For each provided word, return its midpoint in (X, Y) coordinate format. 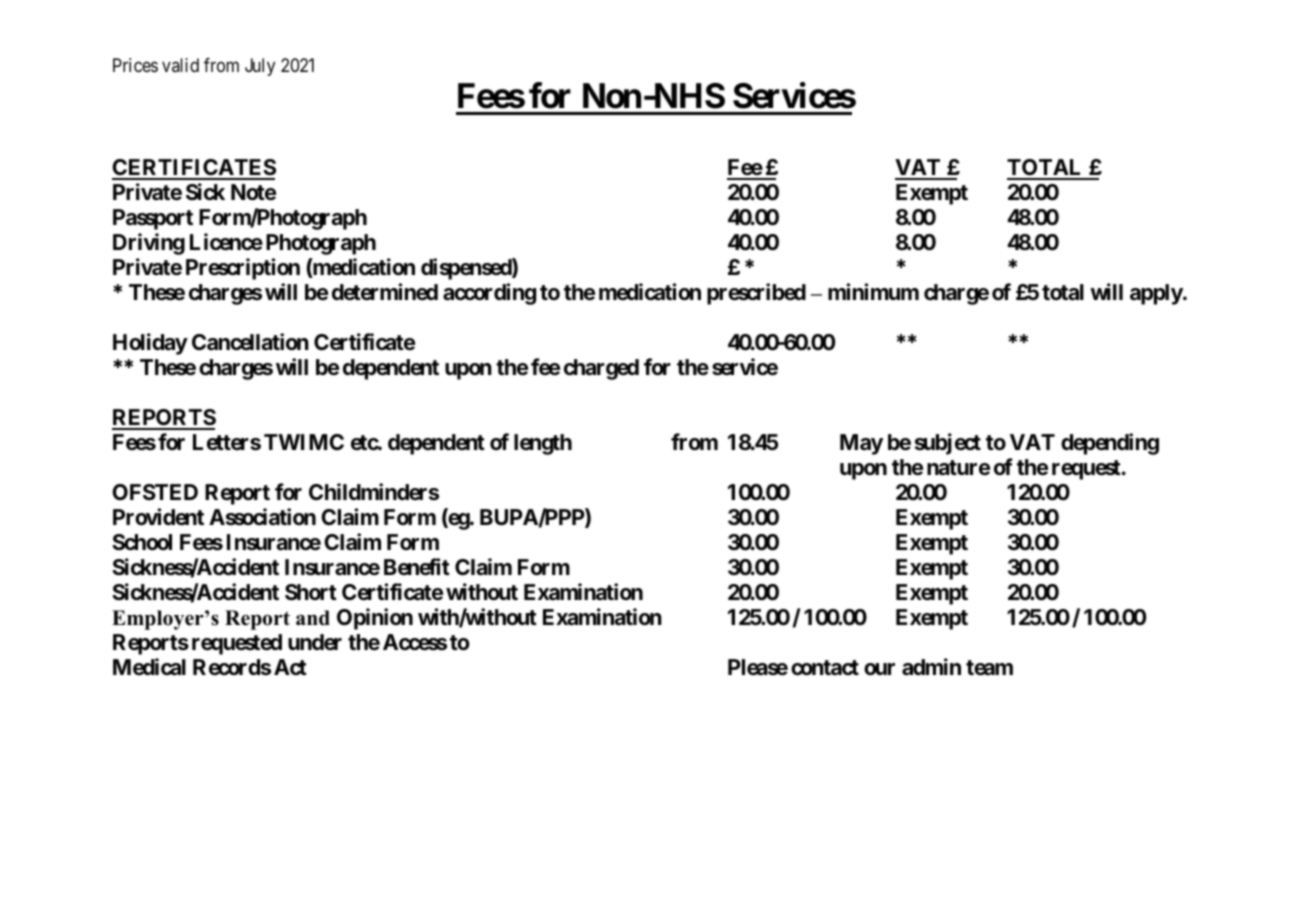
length (543, 444)
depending (1110, 444)
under (315, 642)
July (260, 67)
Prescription (243, 269)
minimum (873, 291)
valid (180, 65)
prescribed (756, 294)
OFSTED (155, 492)
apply (1157, 294)
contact (825, 668)
